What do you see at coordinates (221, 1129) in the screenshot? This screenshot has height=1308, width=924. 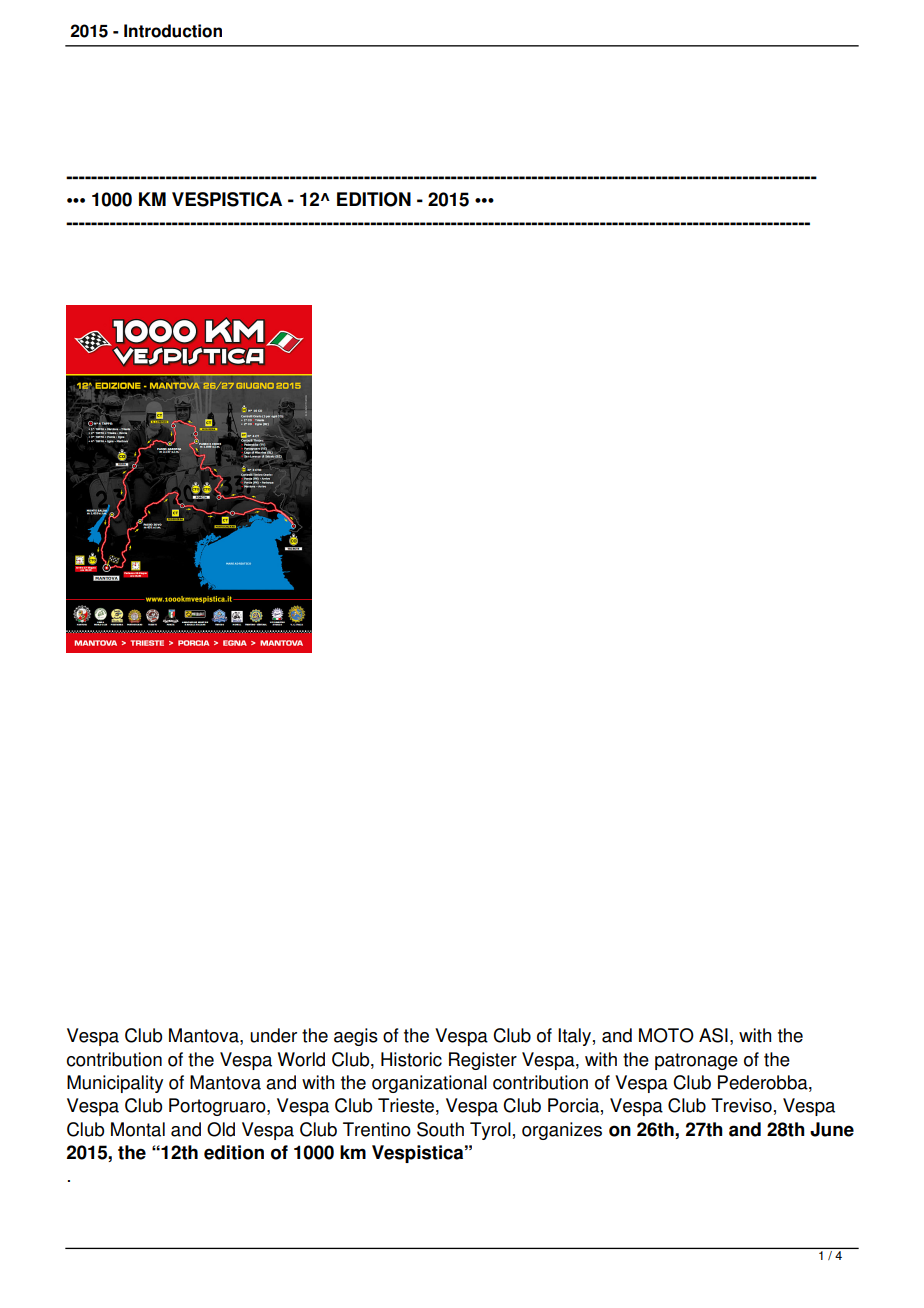 I see `Old` at bounding box center [221, 1129].
